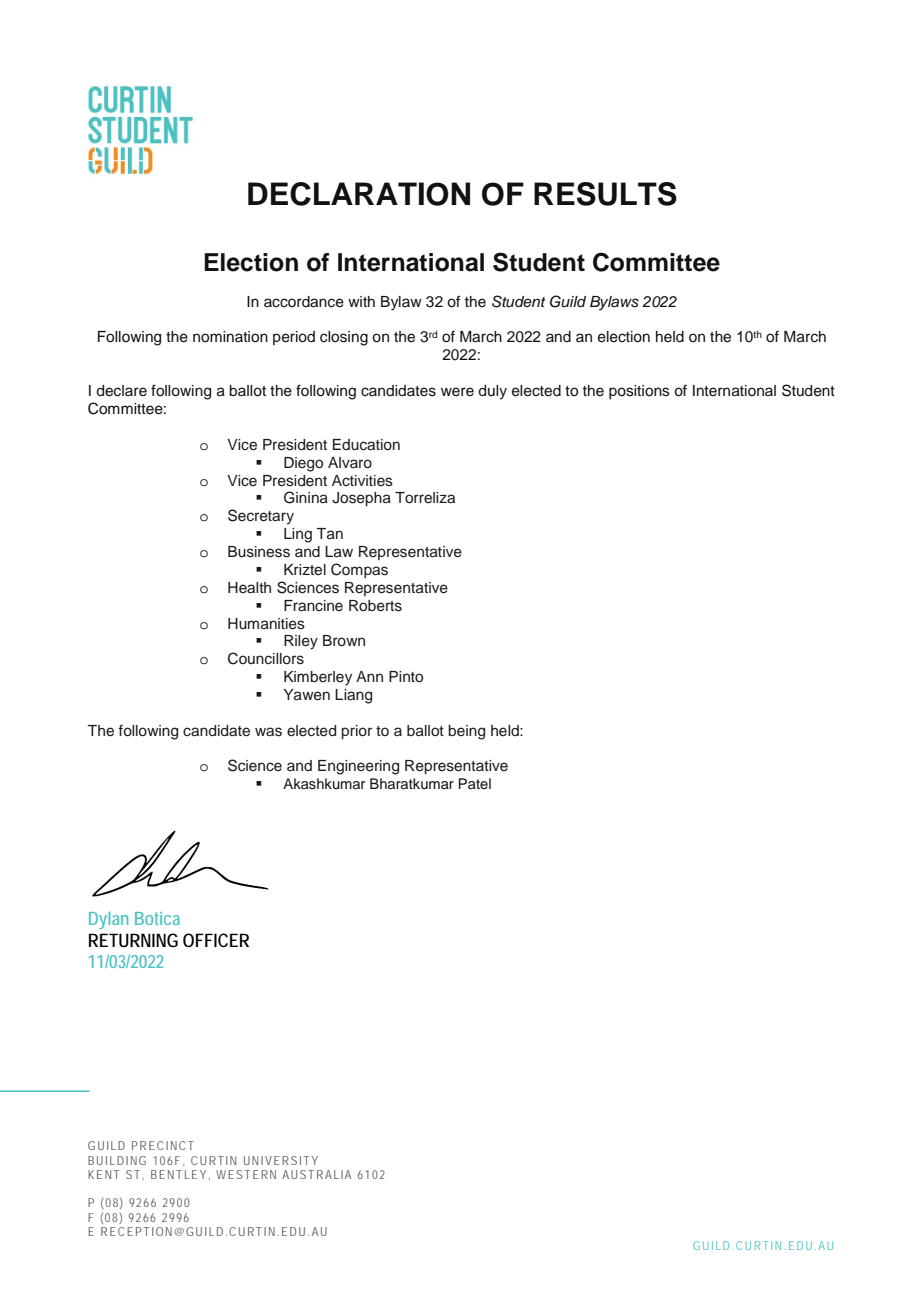 The height and width of the image is (1308, 924). Describe the element at coordinates (605, 194) in the image. I see `RESULTS` at that location.
